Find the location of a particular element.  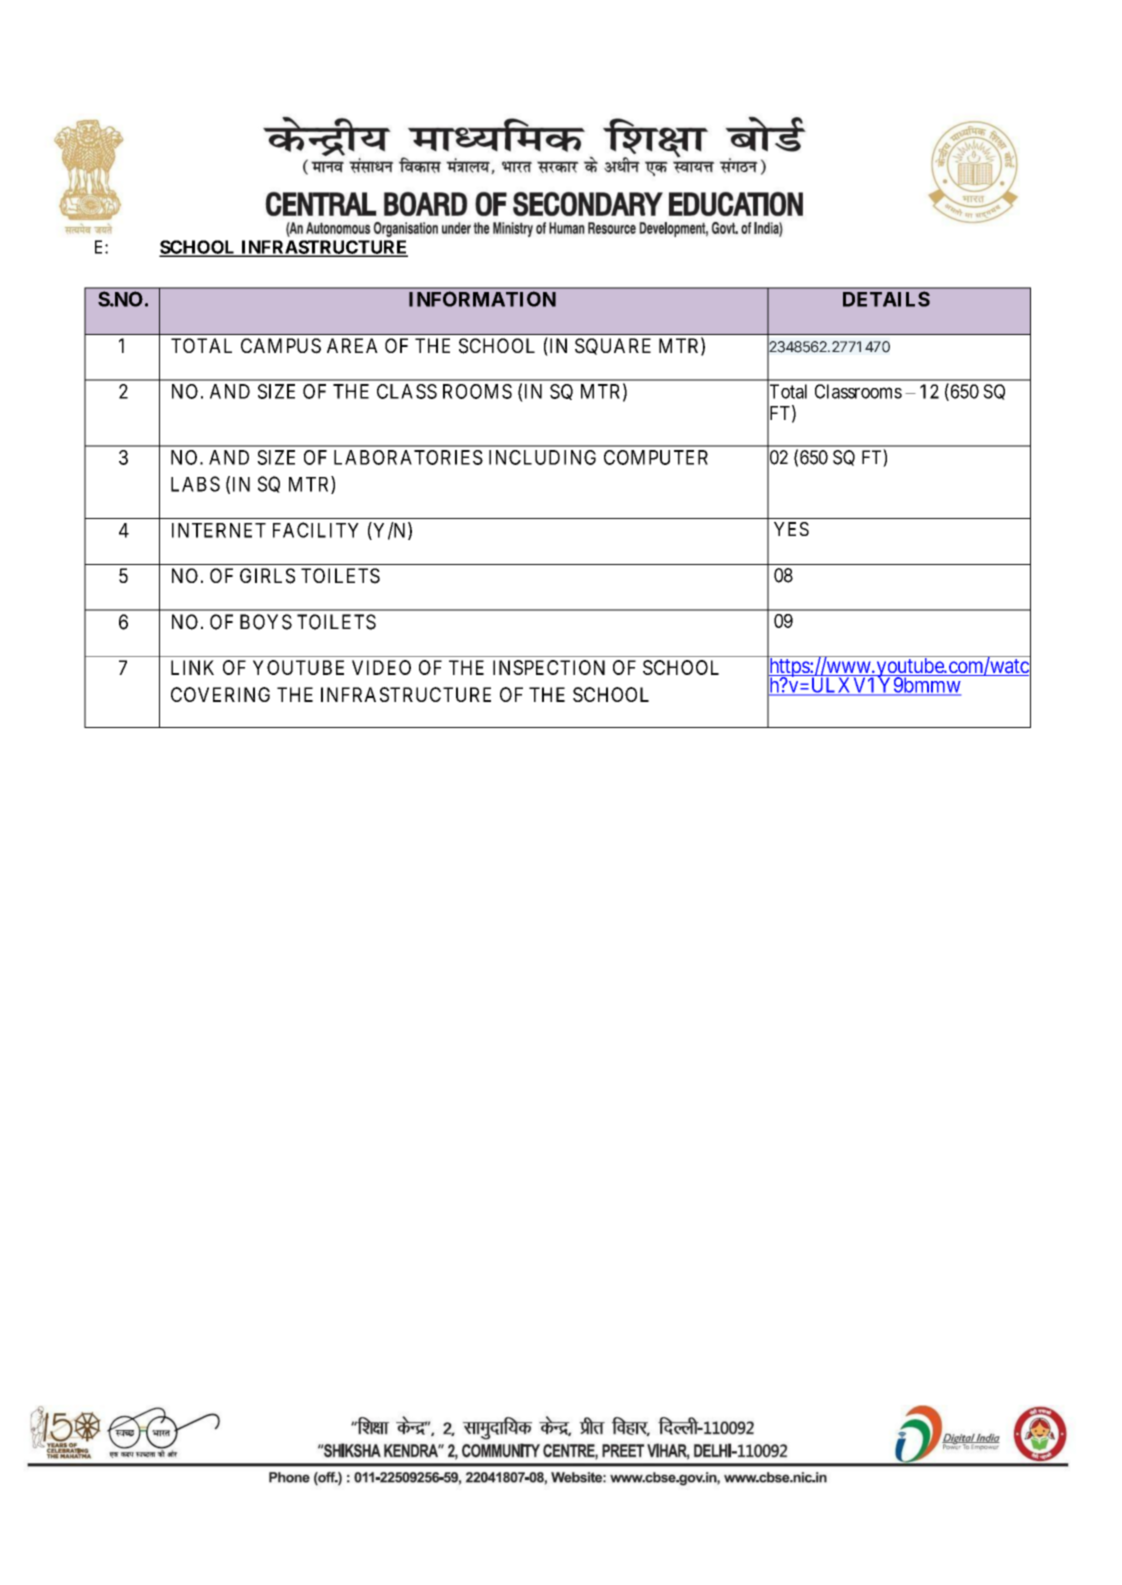

YES is located at coordinates (791, 529).
